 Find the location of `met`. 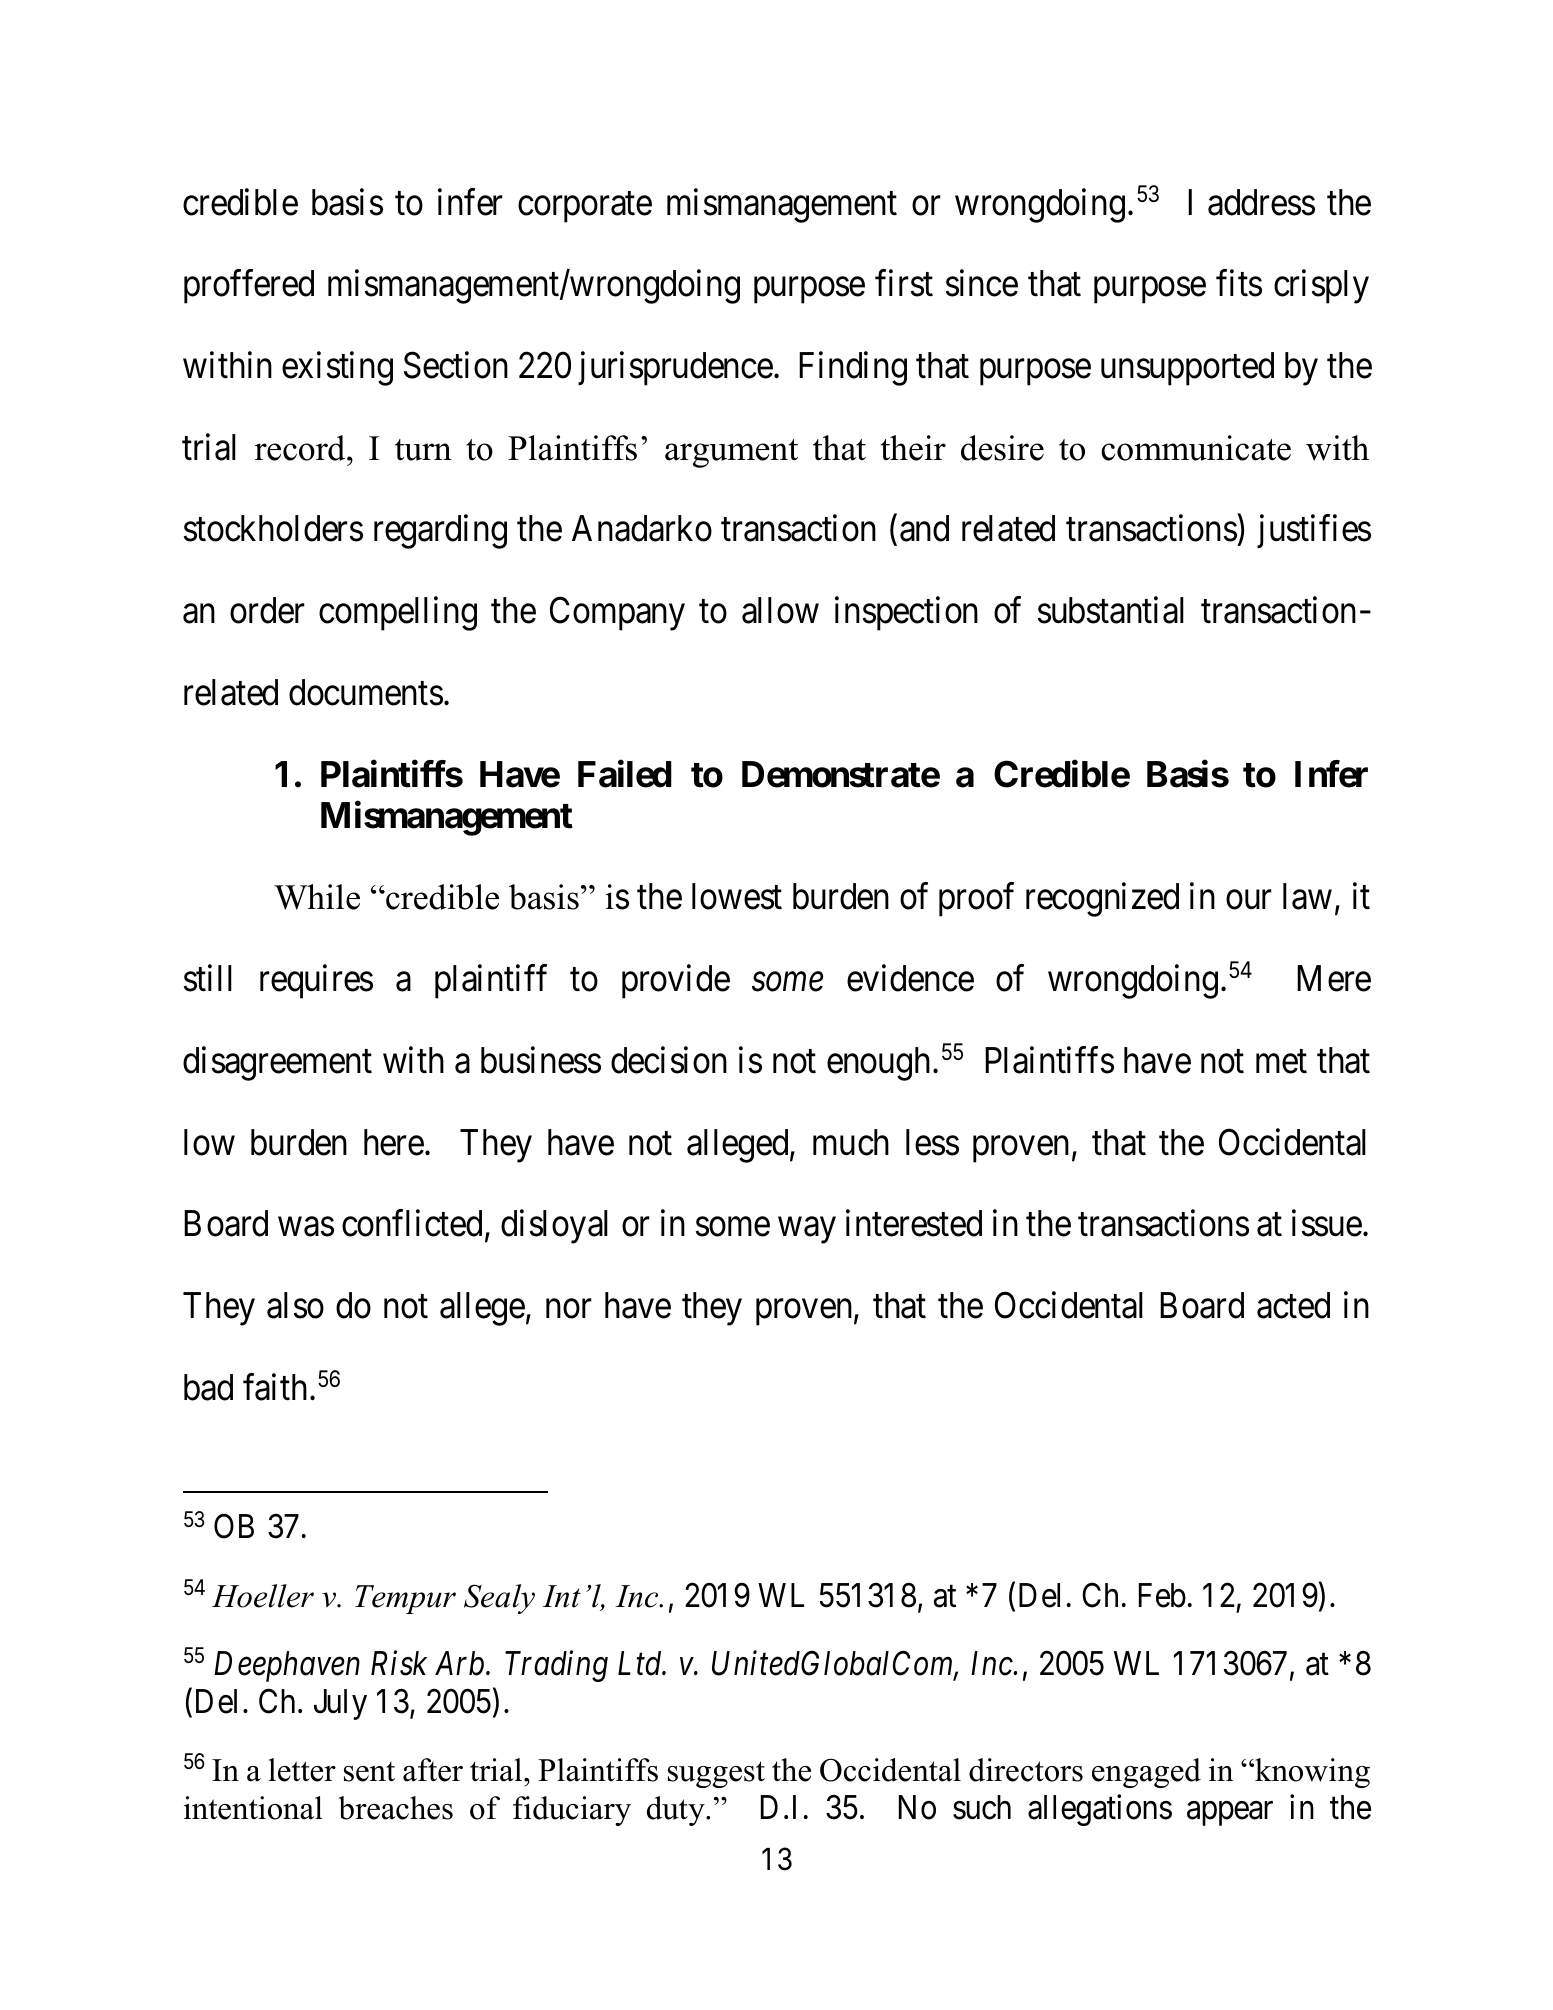

met is located at coordinates (1281, 1062).
